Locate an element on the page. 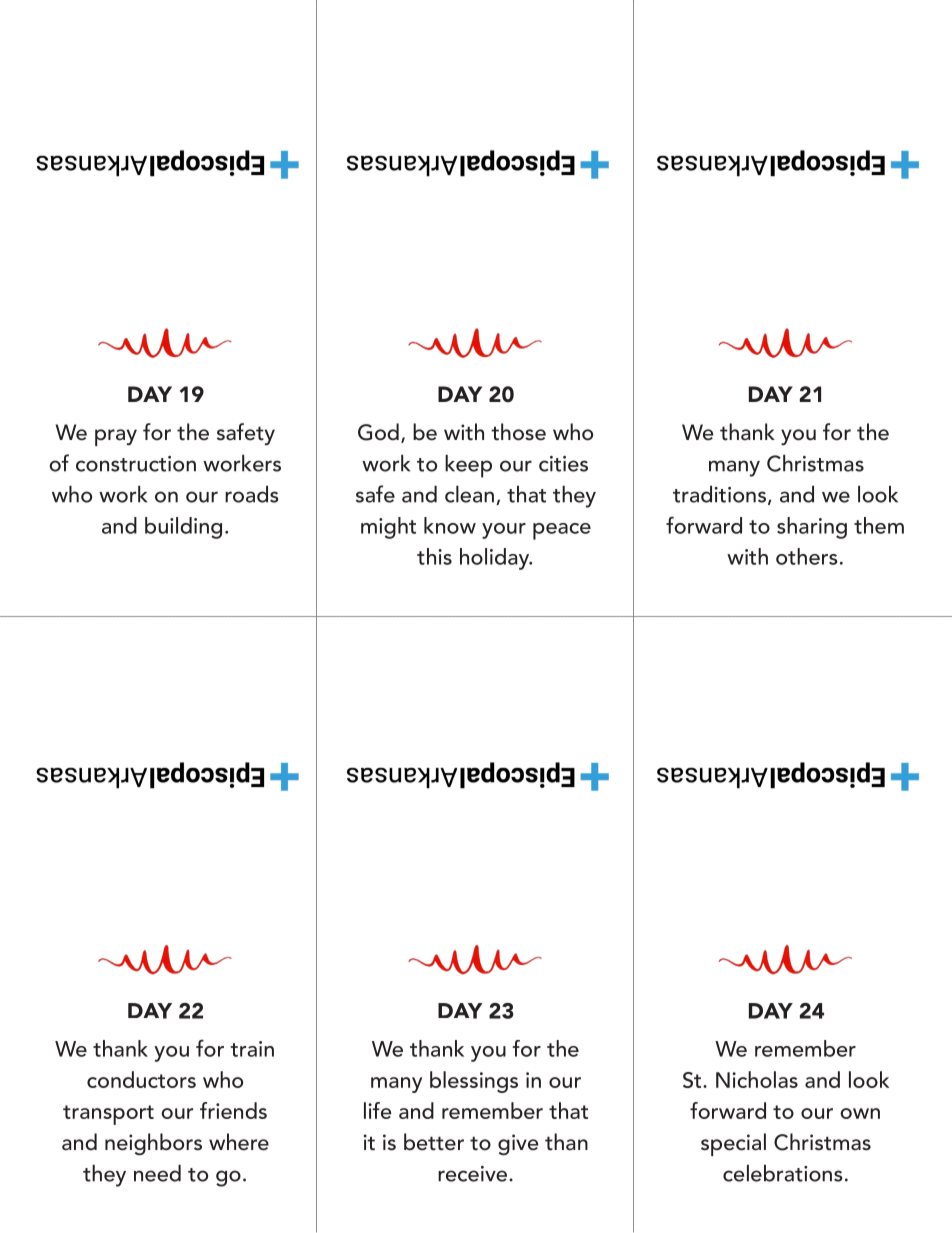 This image has height=1233, width=952. give is located at coordinates (518, 1144).
